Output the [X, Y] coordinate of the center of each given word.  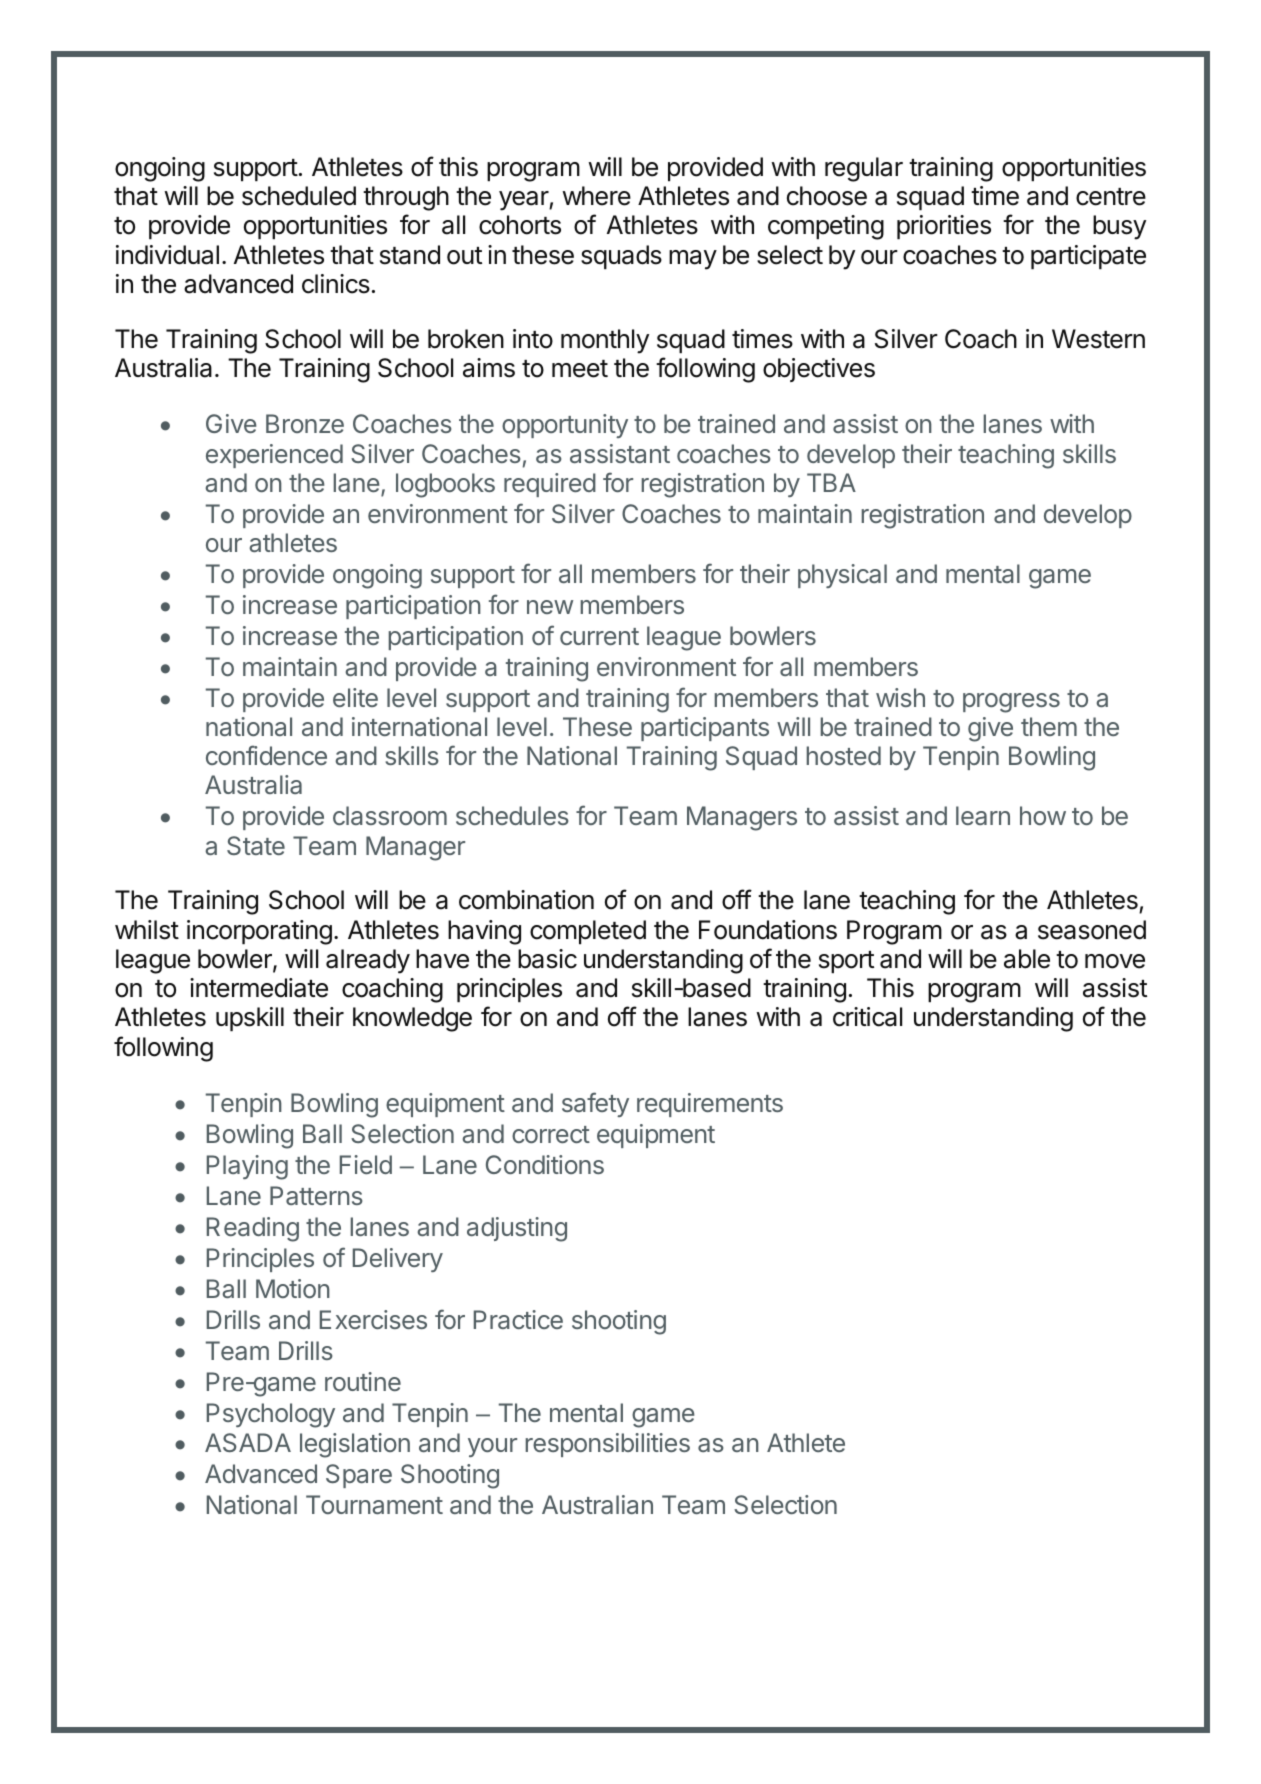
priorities [944, 227]
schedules [512, 815]
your [492, 1447]
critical [867, 1017]
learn [983, 815]
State [256, 845]
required [550, 485]
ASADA [248, 1442]
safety [595, 1104]
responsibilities [607, 1445]
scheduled [299, 196]
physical [842, 576]
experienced [274, 456]
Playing [247, 1167]
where [596, 196]
